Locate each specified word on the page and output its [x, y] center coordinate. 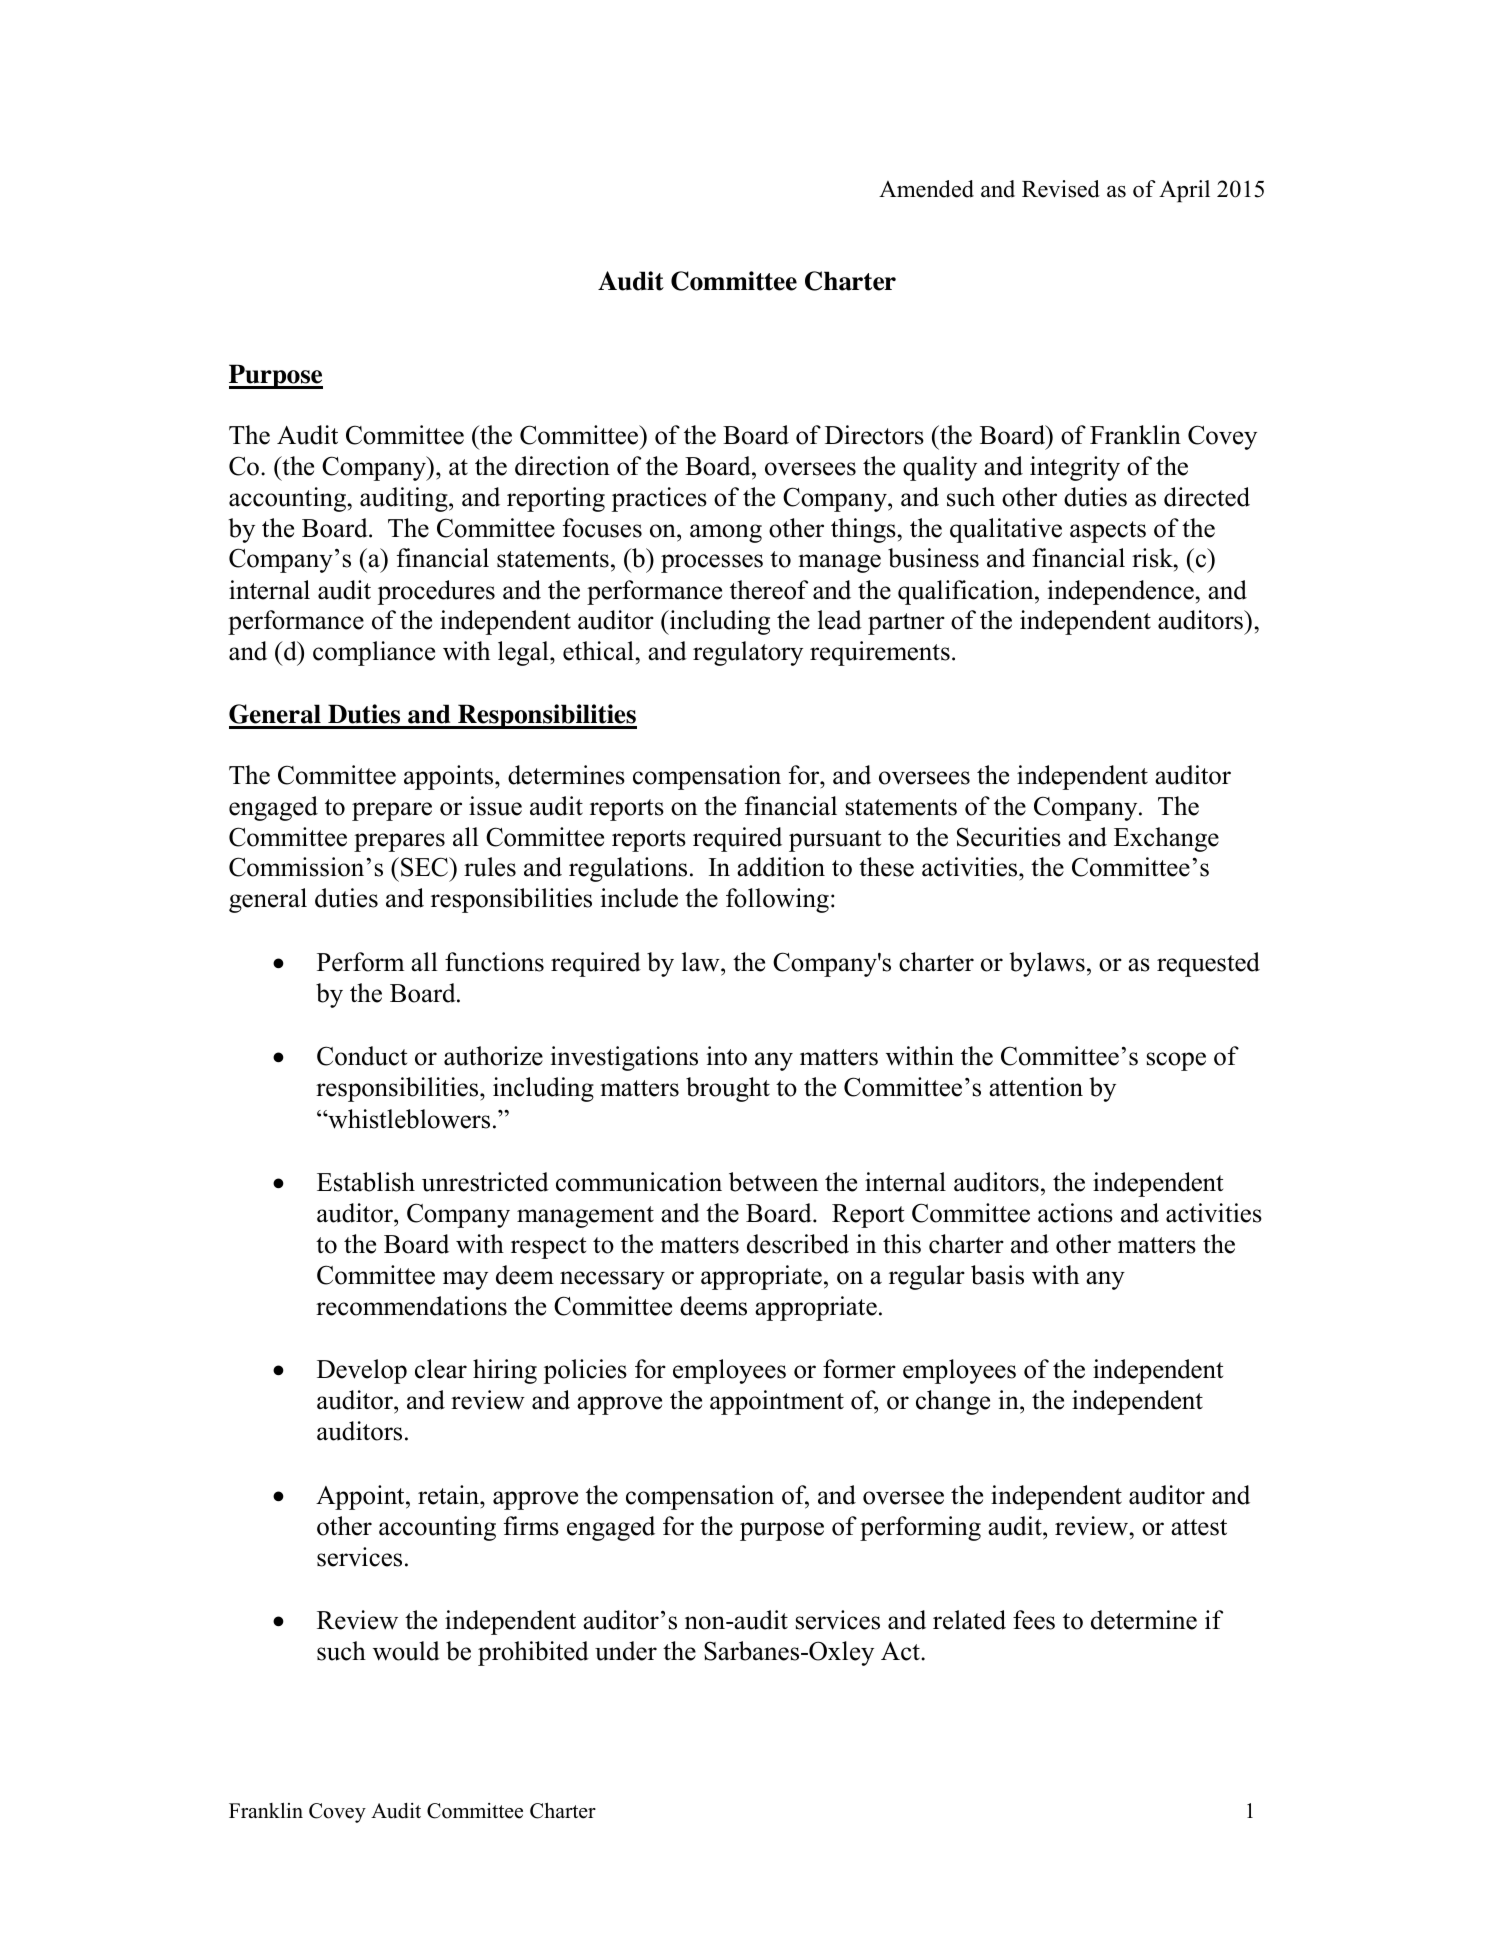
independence [1121, 592]
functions [494, 962]
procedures [436, 592]
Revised [1061, 189]
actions [1075, 1213]
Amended [926, 189]
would [406, 1651]
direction [562, 466]
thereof [769, 590]
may [465, 1280]
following [777, 900]
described [798, 1244]
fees [1034, 1620]
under [626, 1651]
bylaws [1047, 964]
